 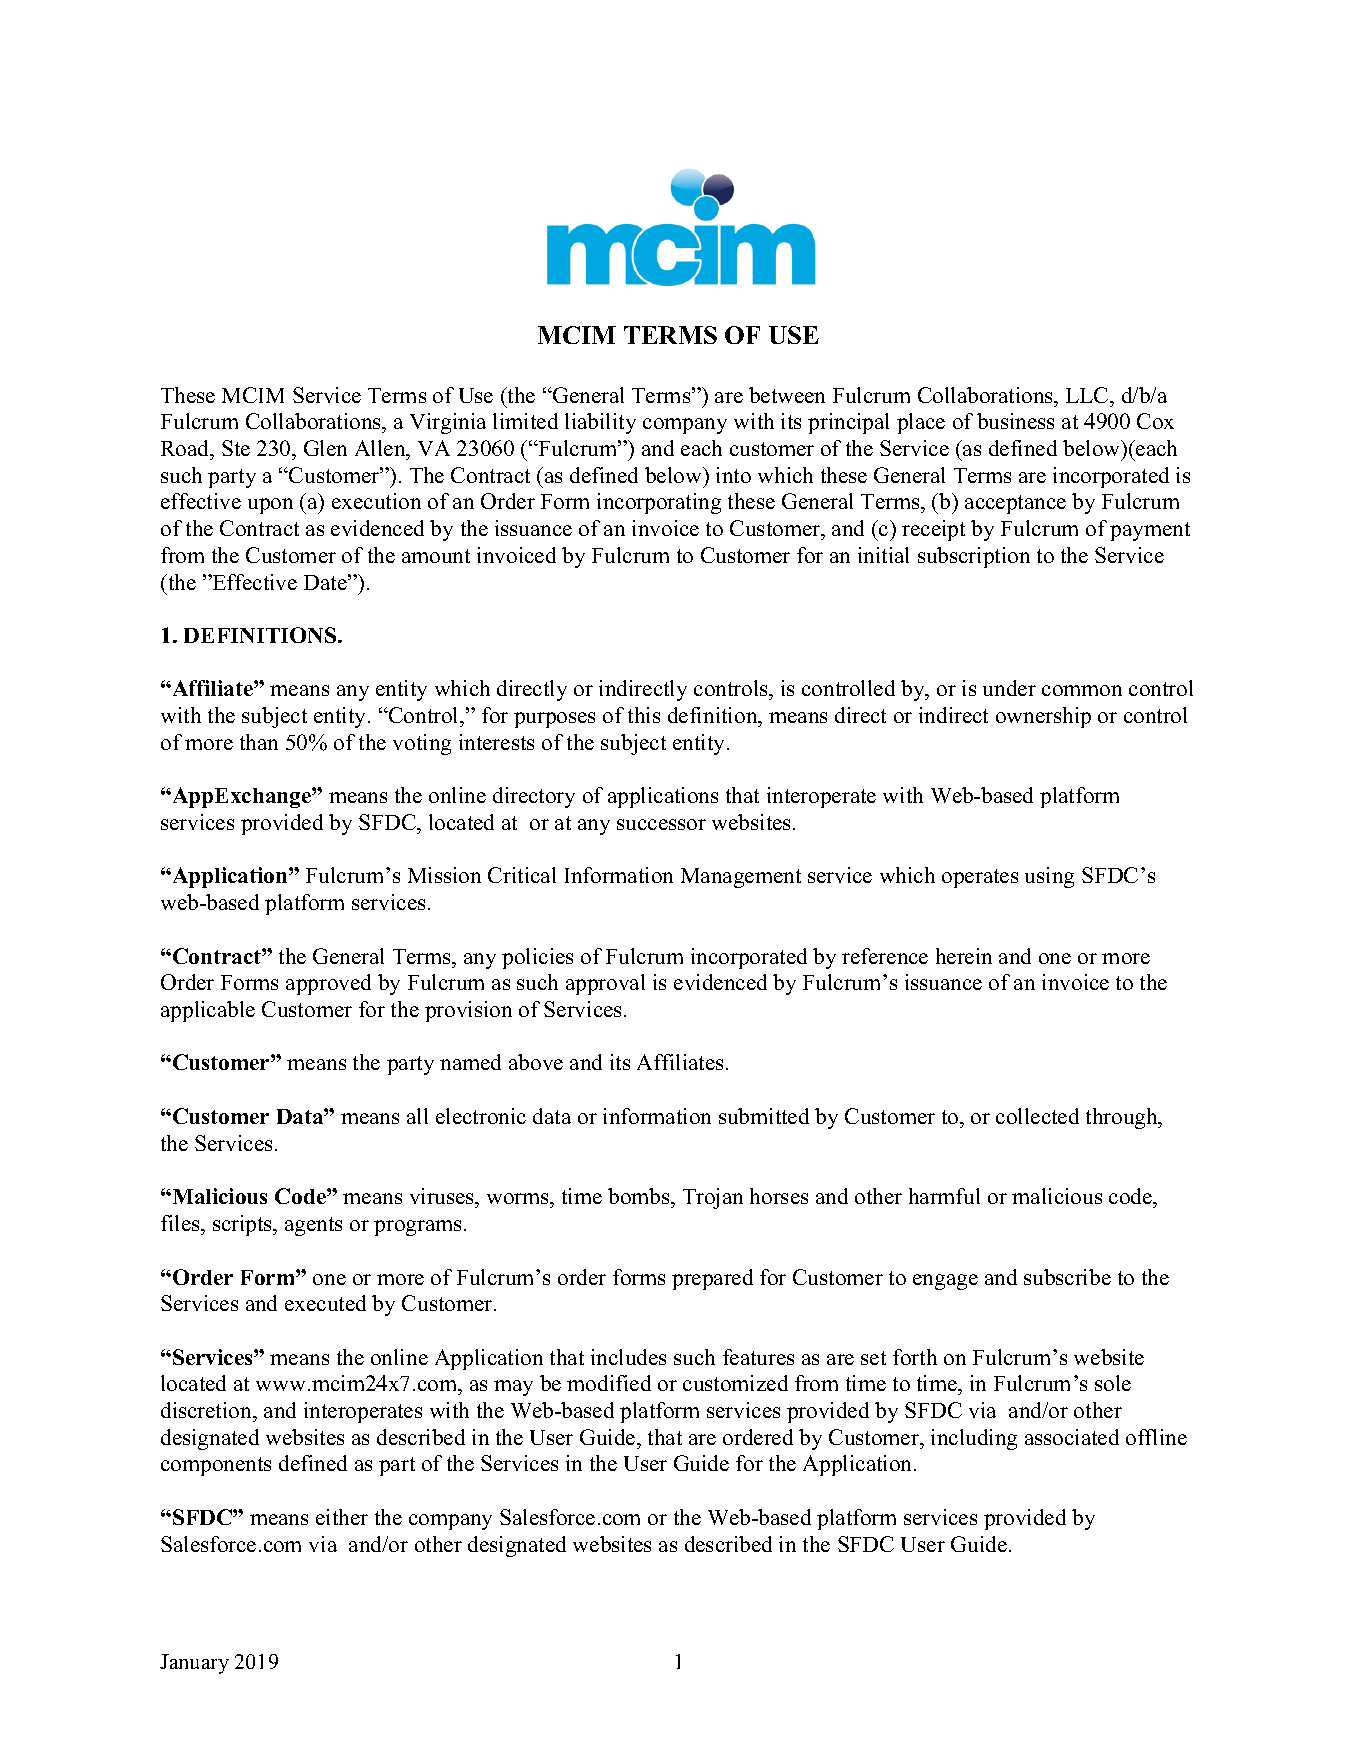 What do you see at coordinates (661, 824) in the document?
I see `successor` at bounding box center [661, 824].
